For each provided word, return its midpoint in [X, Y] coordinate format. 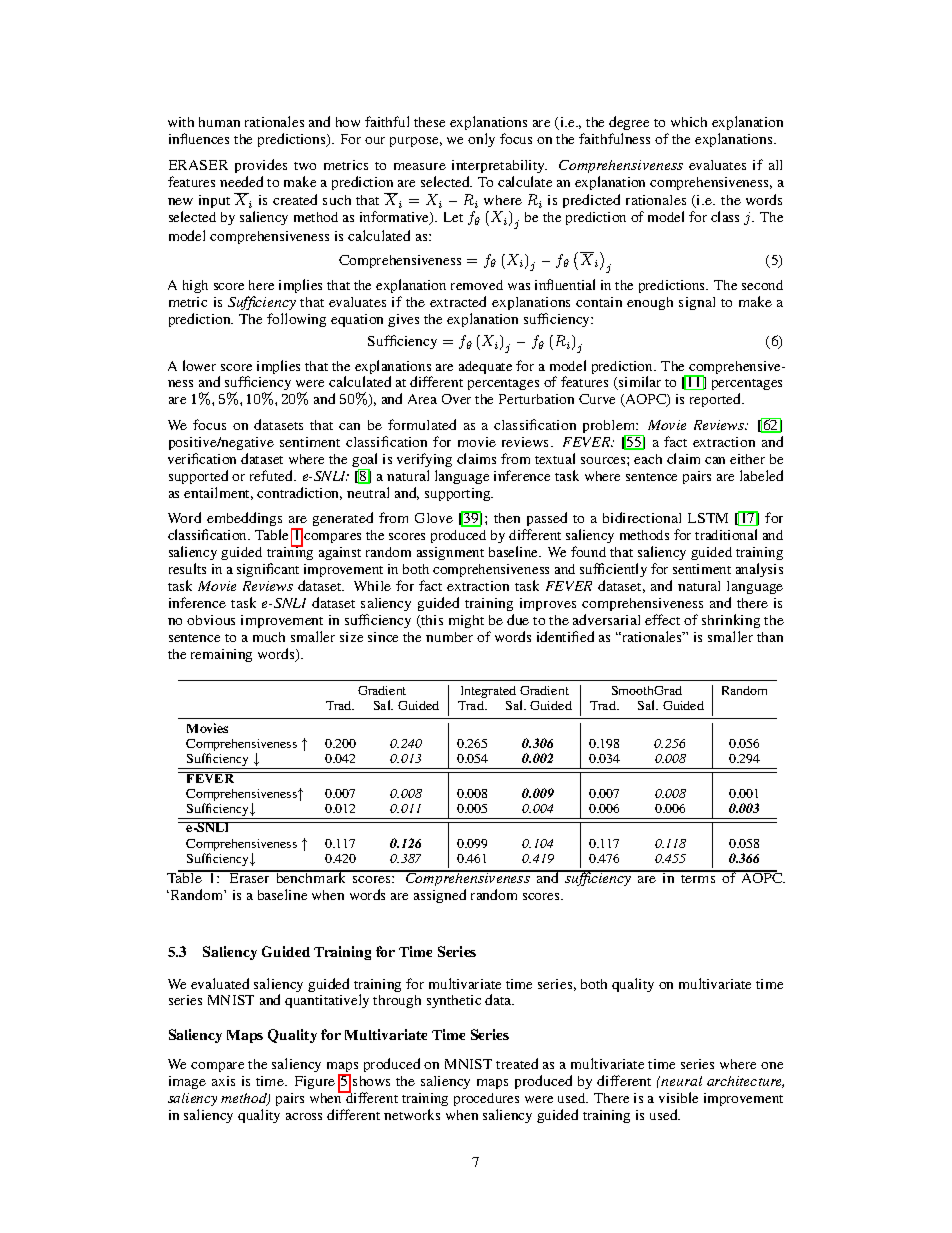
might [466, 621]
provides [261, 166]
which [689, 122]
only [481, 140]
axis [223, 1081]
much [269, 637]
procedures [486, 1101]
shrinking [731, 623]
